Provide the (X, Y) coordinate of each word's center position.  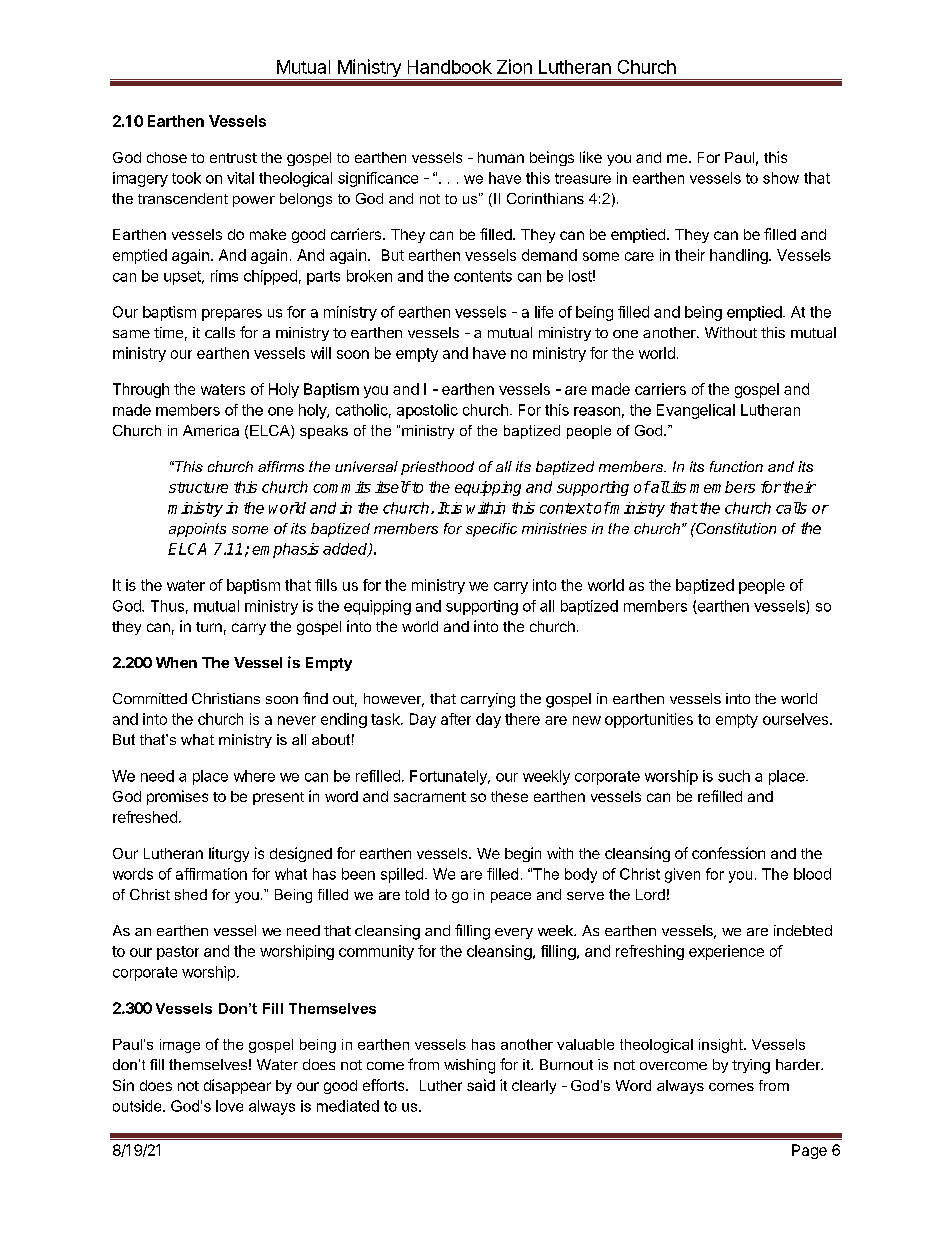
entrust (233, 158)
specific (491, 530)
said (481, 1085)
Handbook (450, 67)
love (229, 1106)
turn (209, 627)
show (781, 178)
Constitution (735, 528)
